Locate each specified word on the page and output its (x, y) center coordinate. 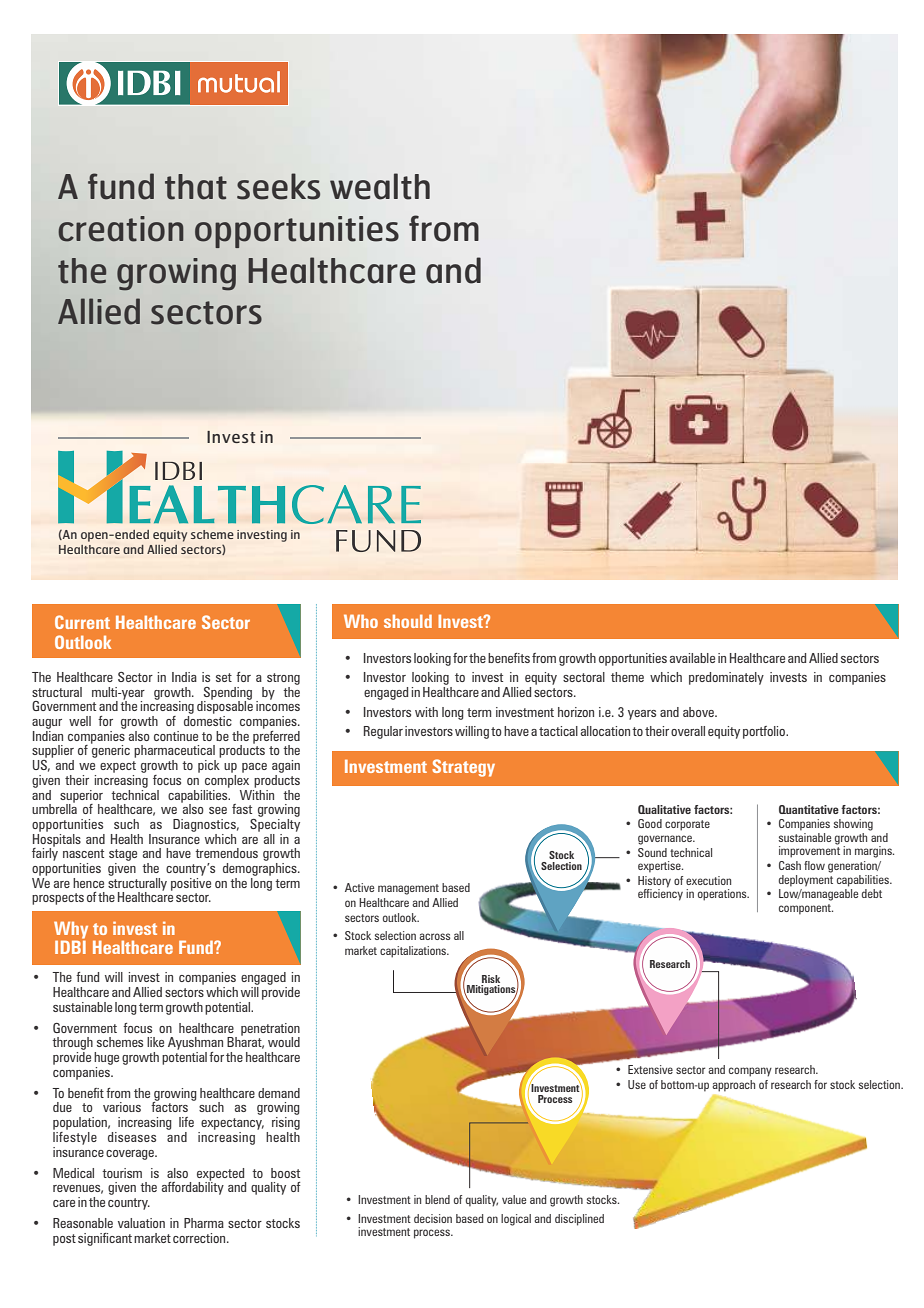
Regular (383, 732)
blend (437, 1199)
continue (176, 736)
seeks (278, 186)
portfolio (765, 732)
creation (121, 229)
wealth (380, 186)
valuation (141, 1223)
